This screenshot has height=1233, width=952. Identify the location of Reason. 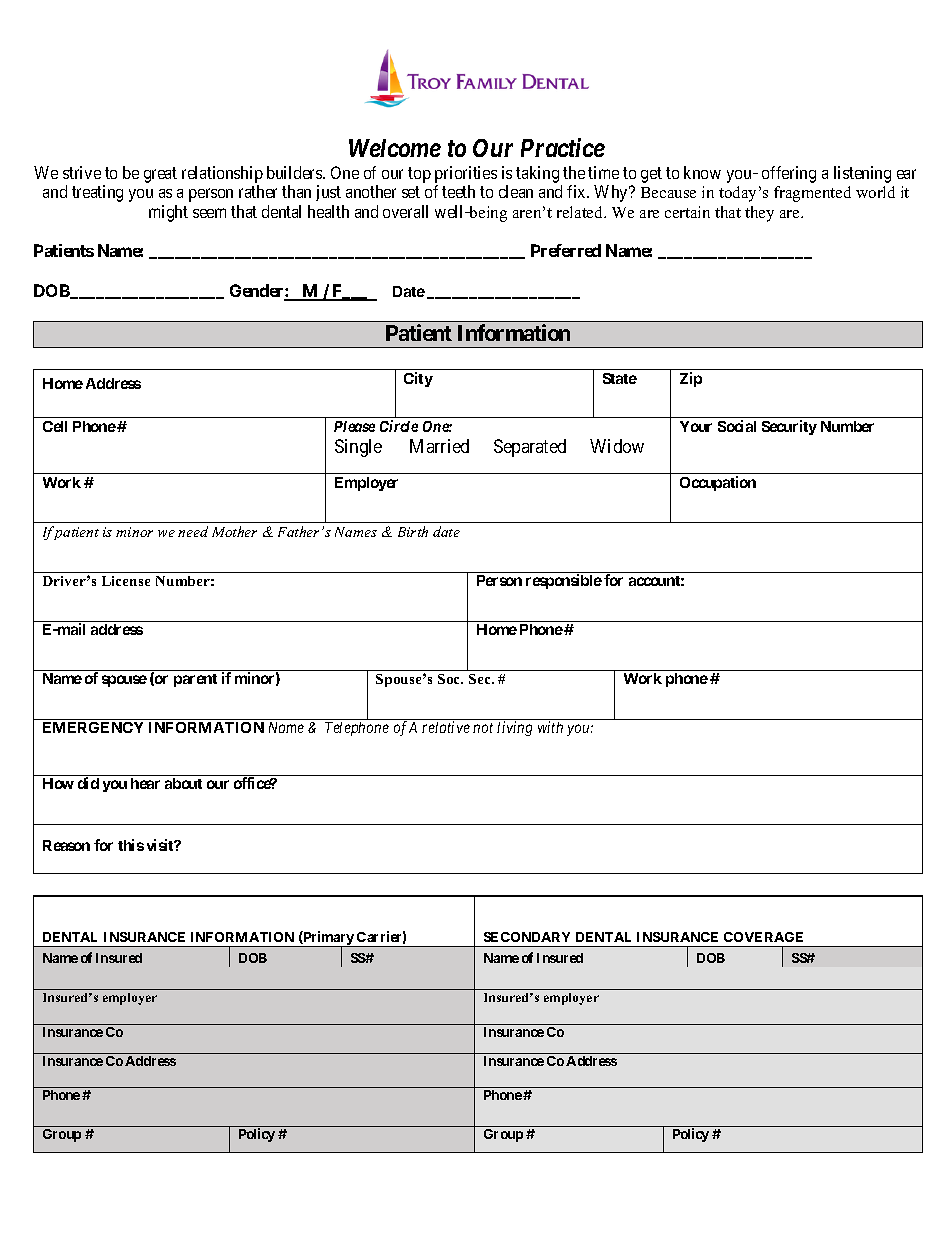
(66, 845).
